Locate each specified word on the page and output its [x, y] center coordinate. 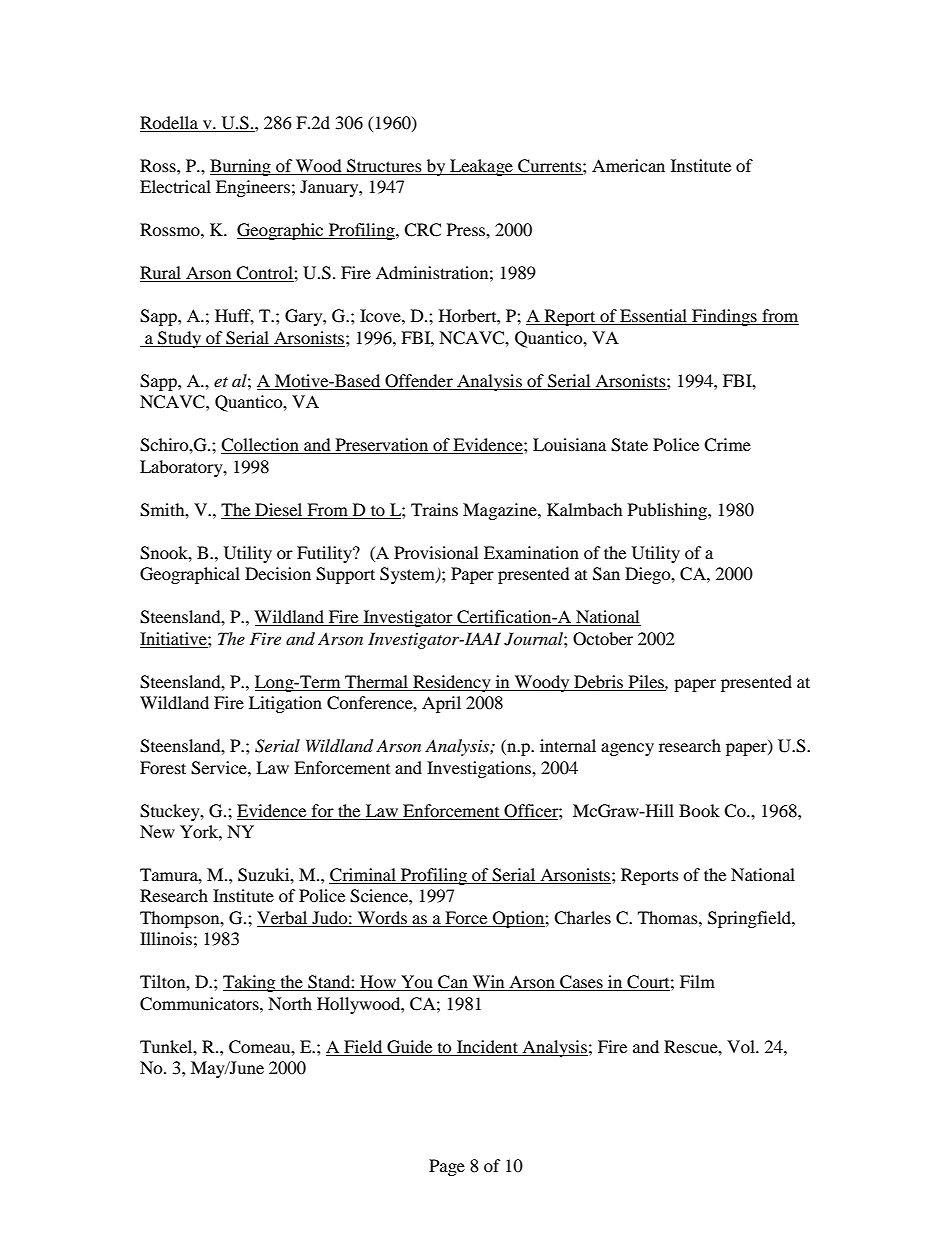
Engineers [253, 188]
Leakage [481, 167]
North [290, 1003]
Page [447, 1167]
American [628, 165]
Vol [742, 1046]
